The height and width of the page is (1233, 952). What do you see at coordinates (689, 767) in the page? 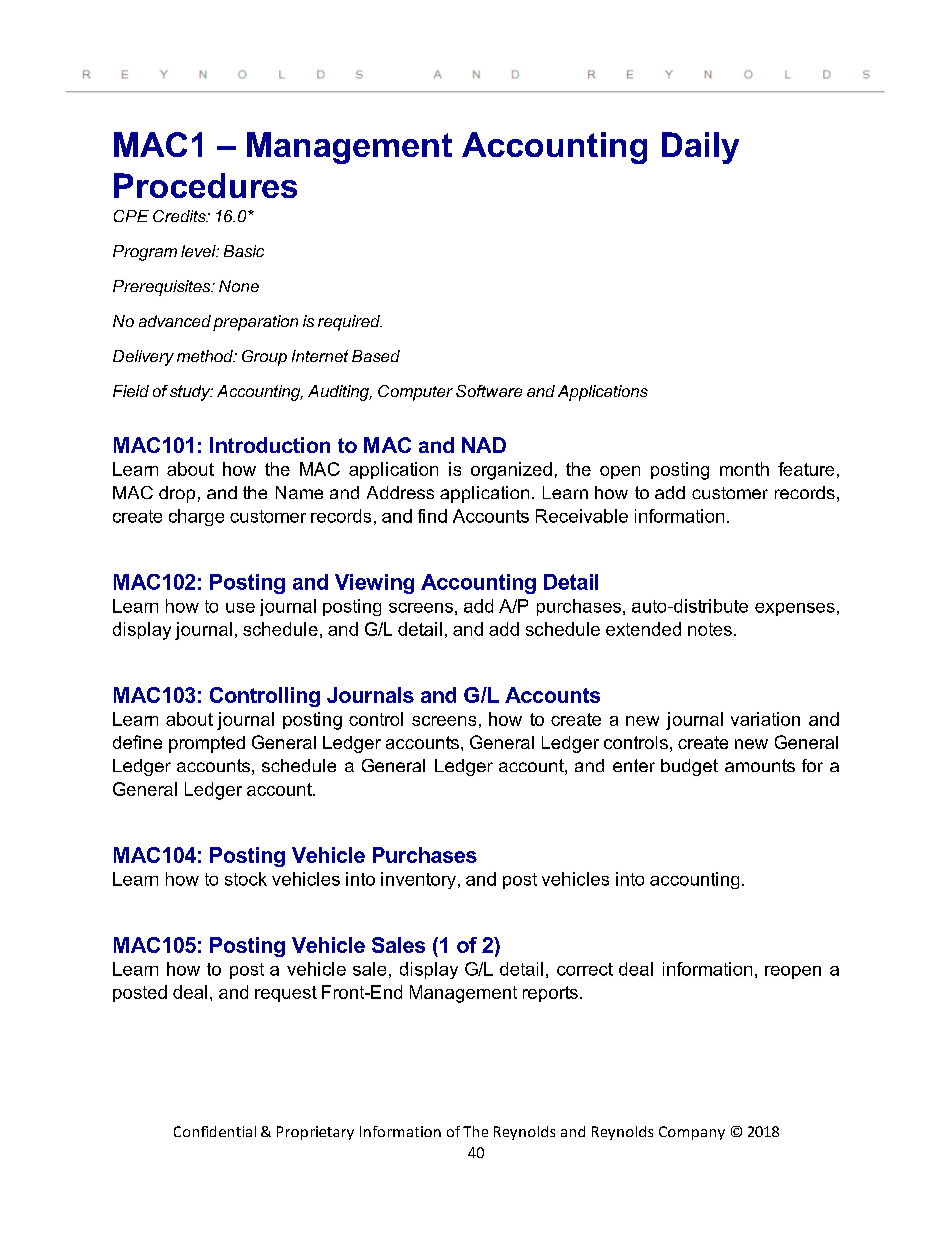
I see `budget` at bounding box center [689, 767].
